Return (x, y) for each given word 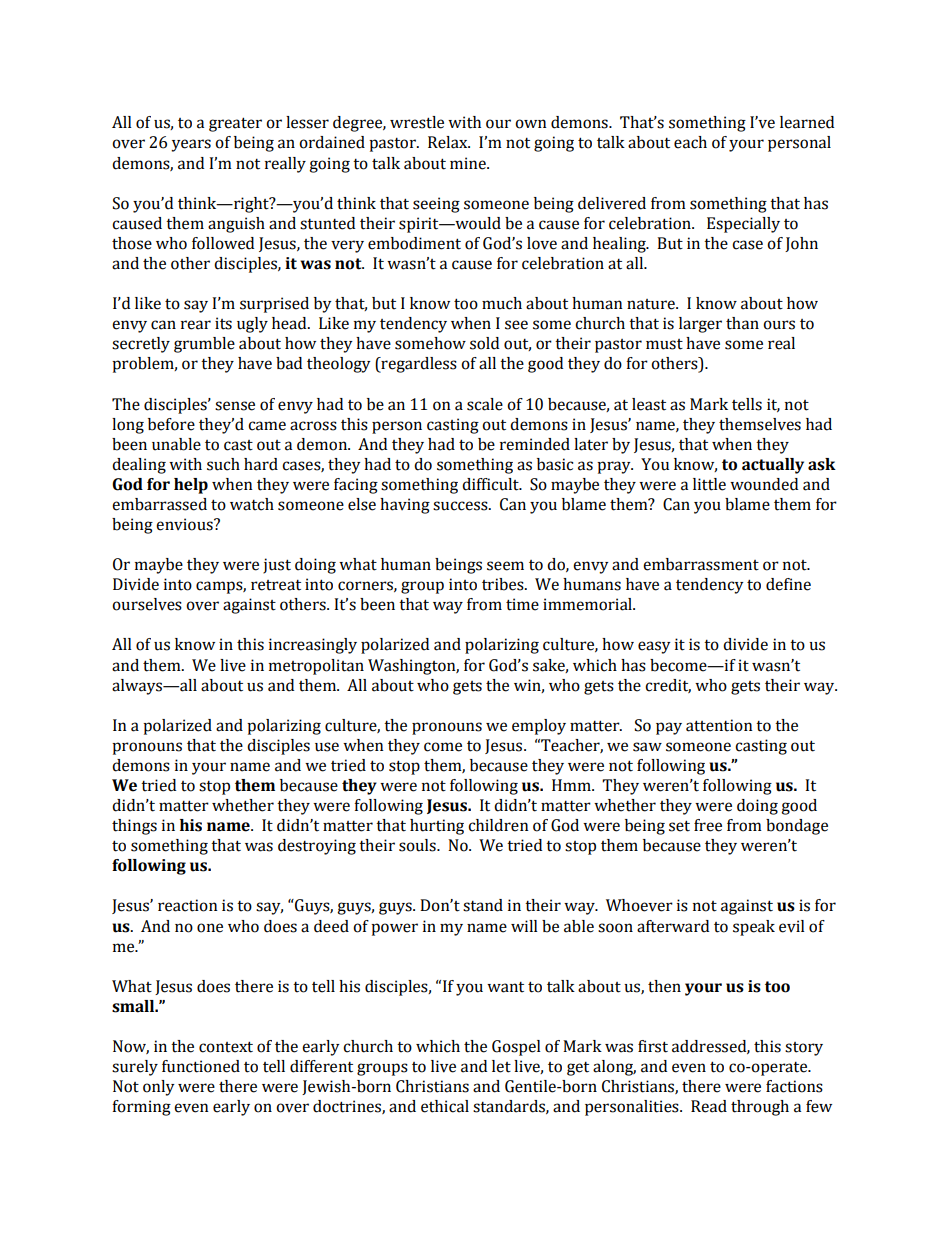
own (531, 124)
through (760, 1108)
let (501, 1066)
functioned (201, 1066)
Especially (743, 225)
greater (235, 124)
